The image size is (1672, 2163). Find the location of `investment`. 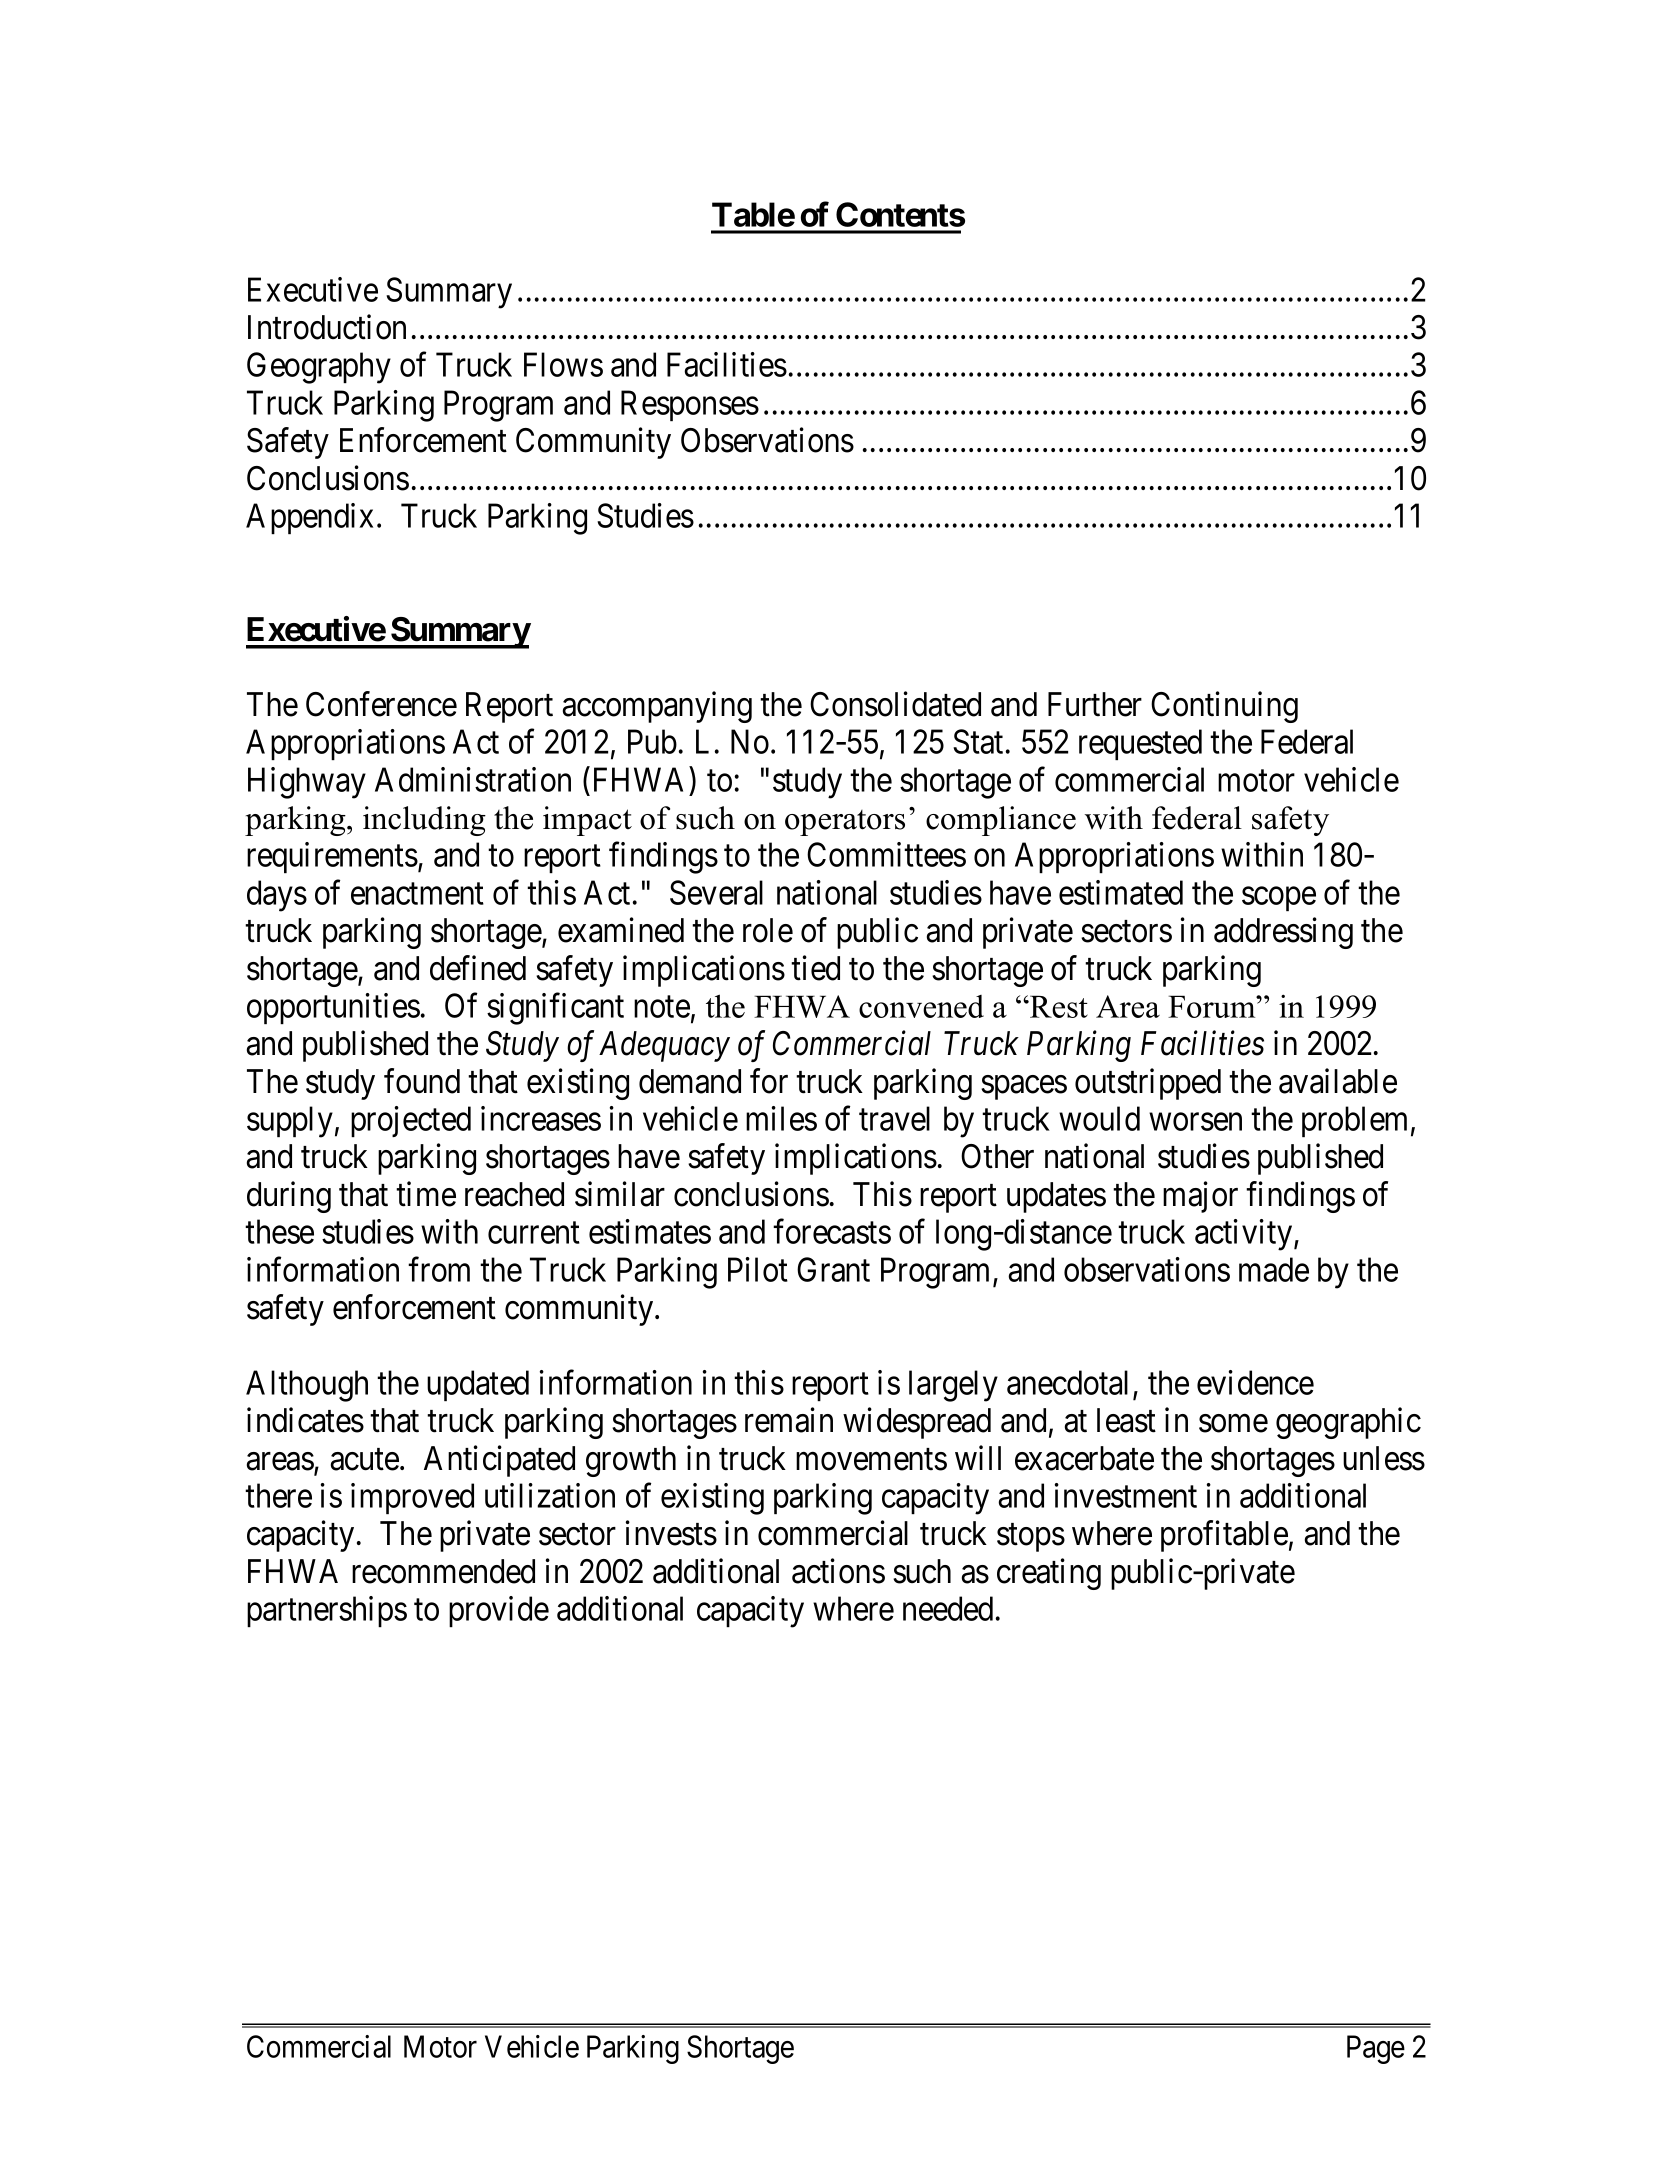

investment is located at coordinates (1126, 1495).
